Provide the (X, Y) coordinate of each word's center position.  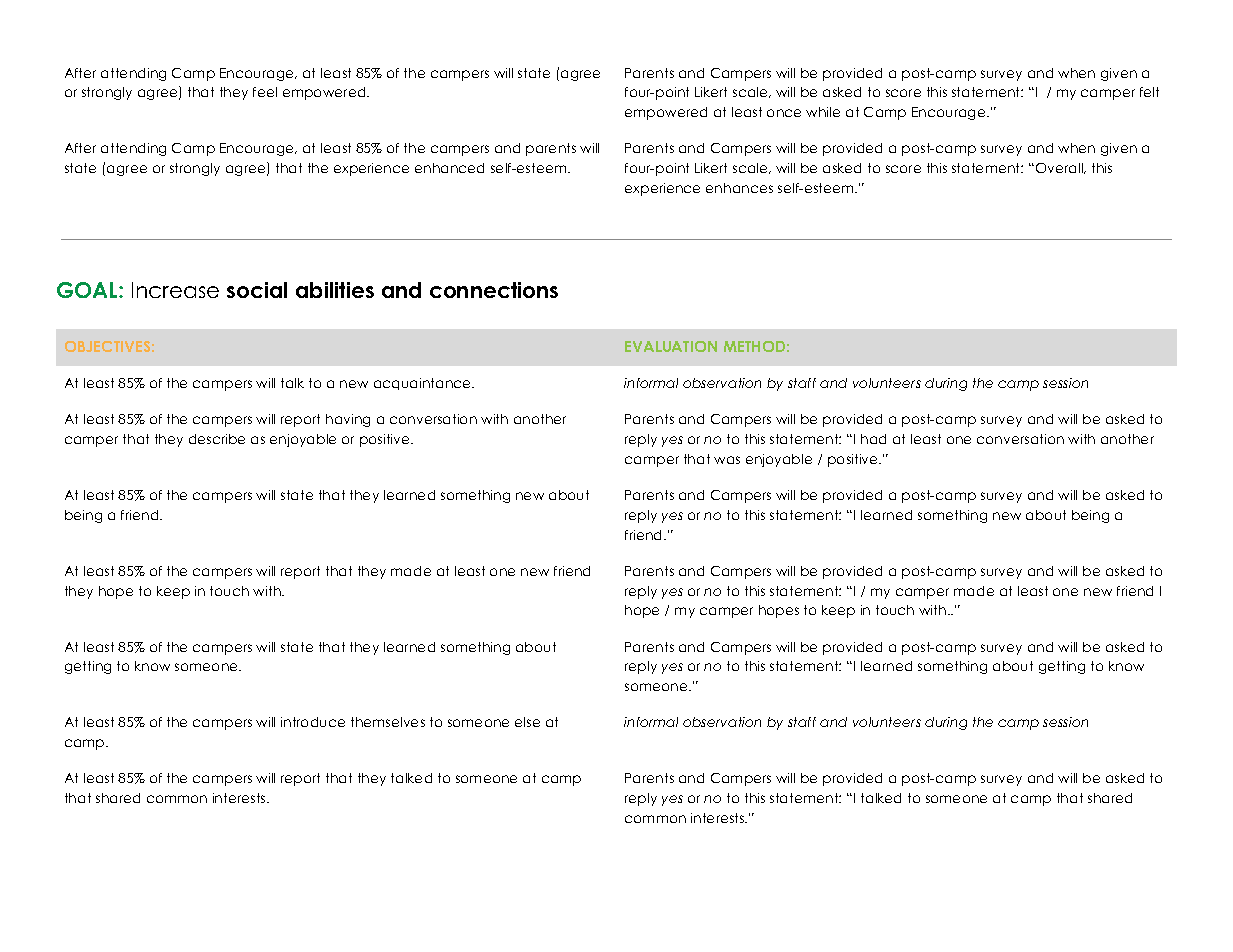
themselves (388, 722)
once (784, 113)
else (527, 722)
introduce (313, 722)
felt (1149, 92)
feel (265, 92)
